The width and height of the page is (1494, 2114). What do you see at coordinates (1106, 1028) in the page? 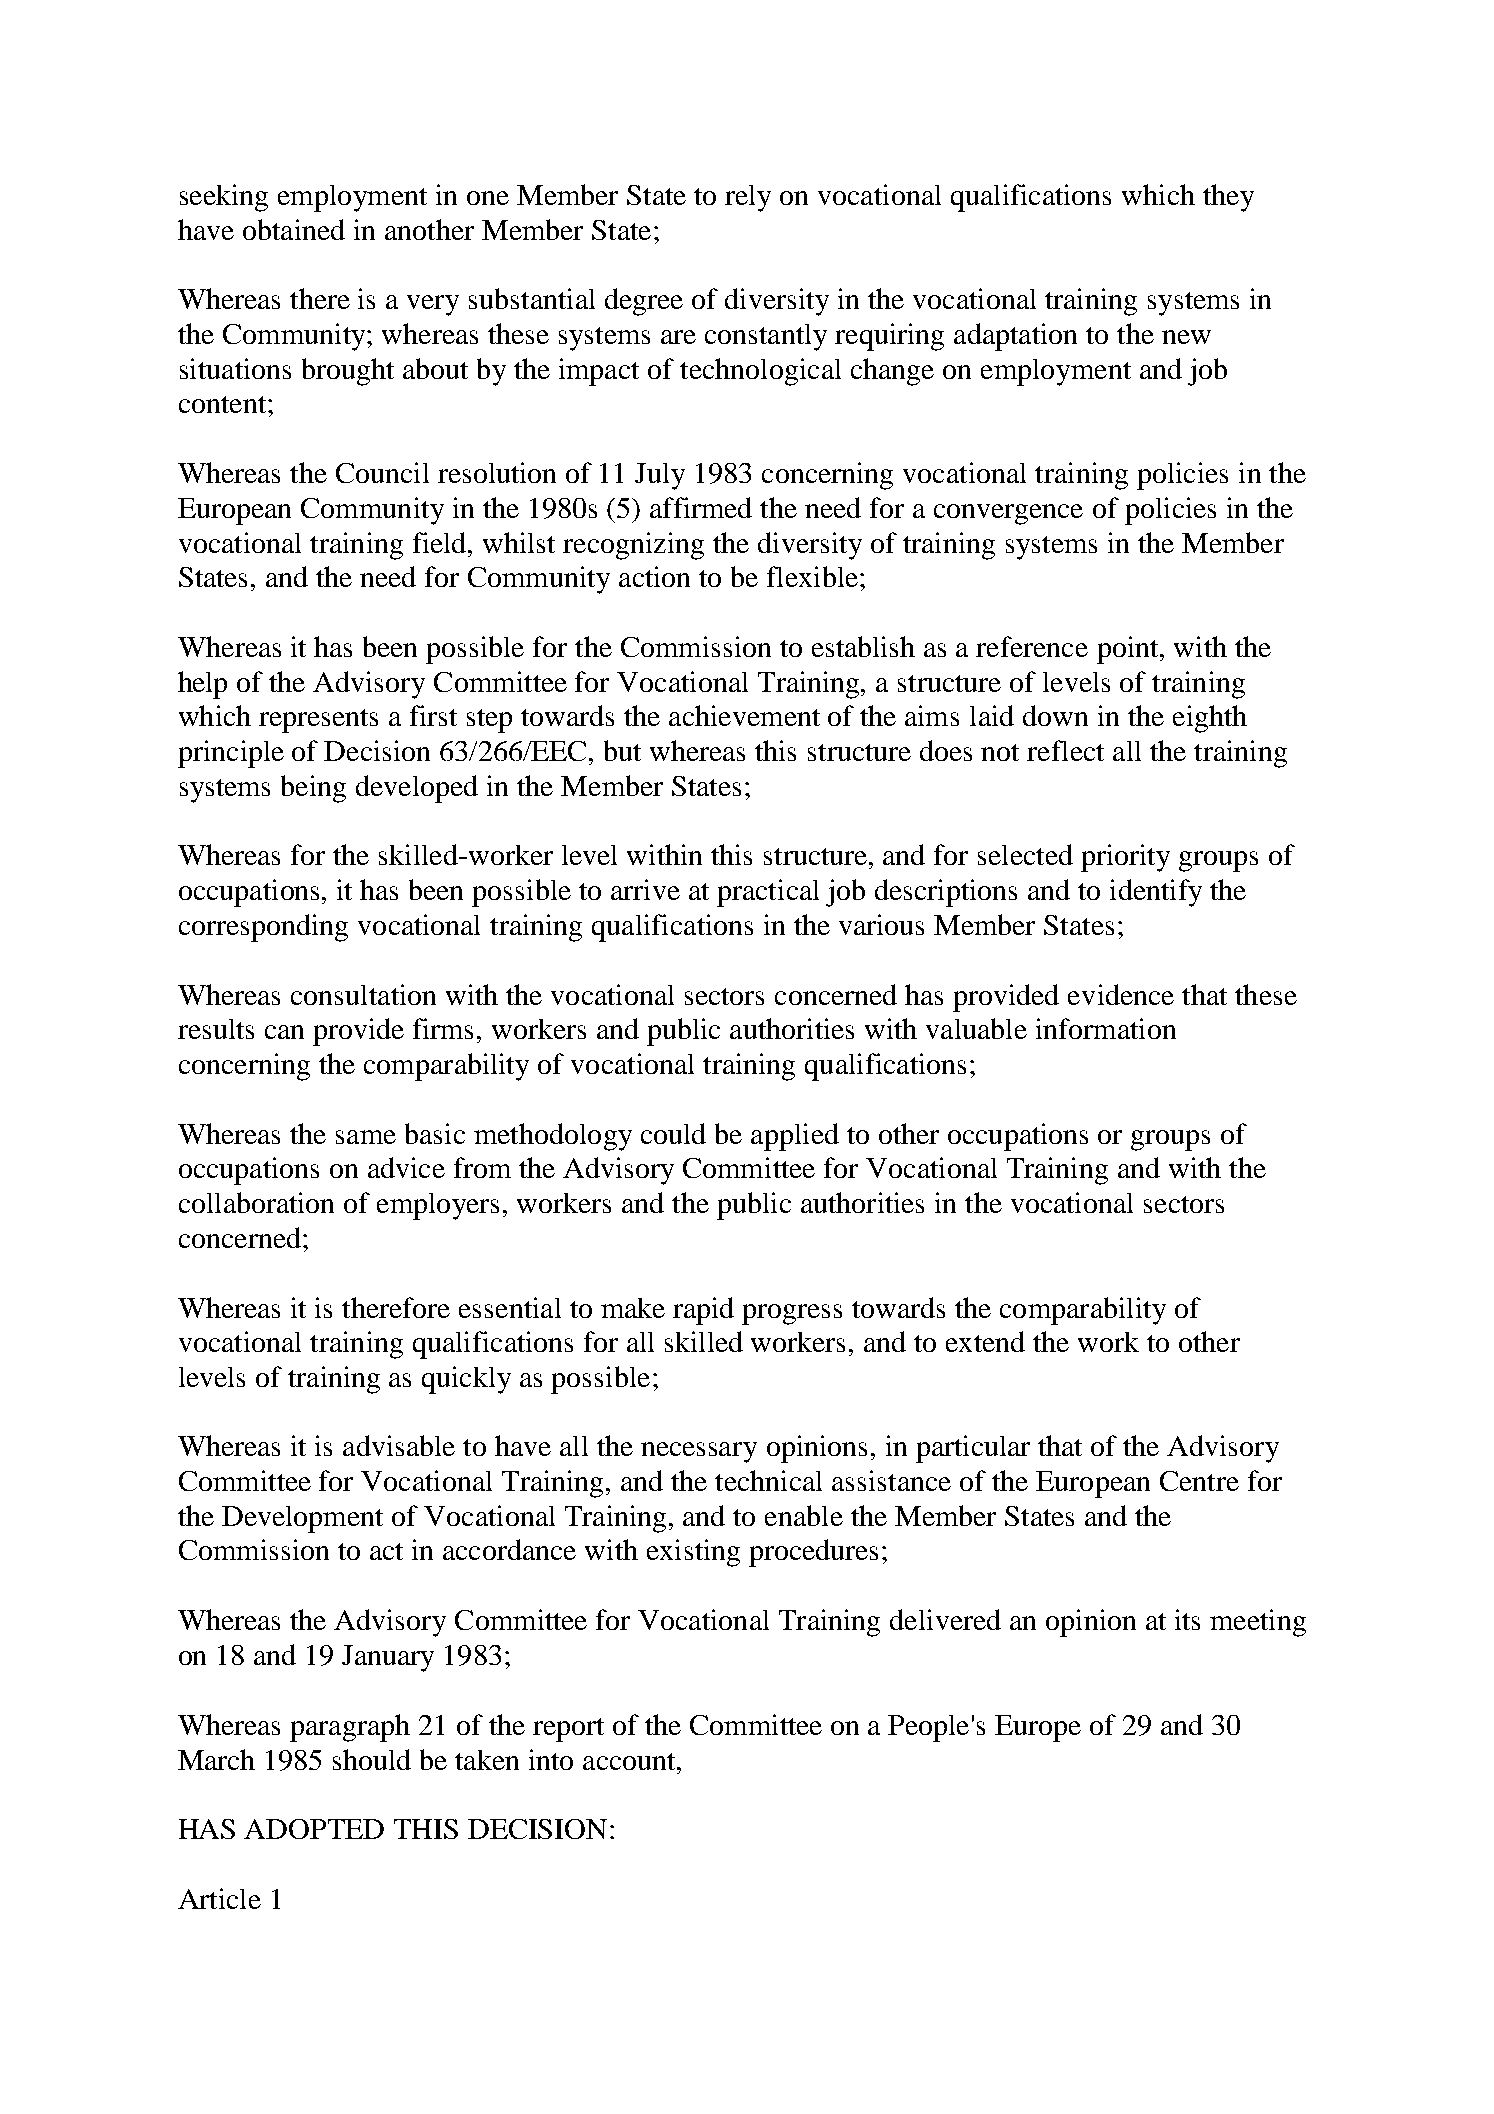
I see `information` at bounding box center [1106, 1028].
